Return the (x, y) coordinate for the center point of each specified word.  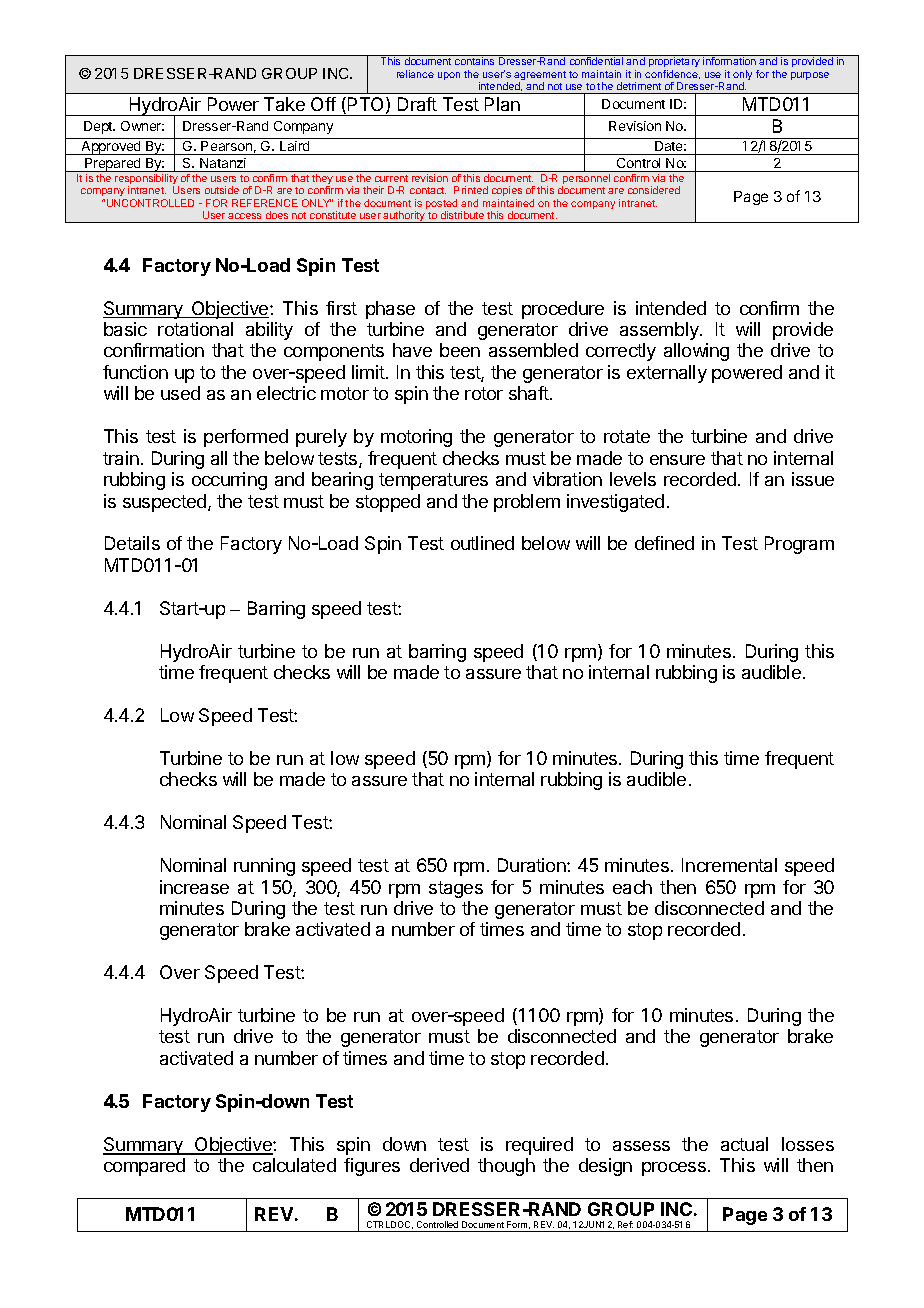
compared (144, 1167)
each (632, 887)
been (460, 350)
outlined (482, 543)
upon (449, 76)
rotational (195, 329)
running (264, 867)
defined (664, 543)
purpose (810, 76)
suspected (164, 503)
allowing (696, 352)
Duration (533, 865)
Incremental (729, 865)
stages (456, 889)
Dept (99, 127)
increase (194, 887)
